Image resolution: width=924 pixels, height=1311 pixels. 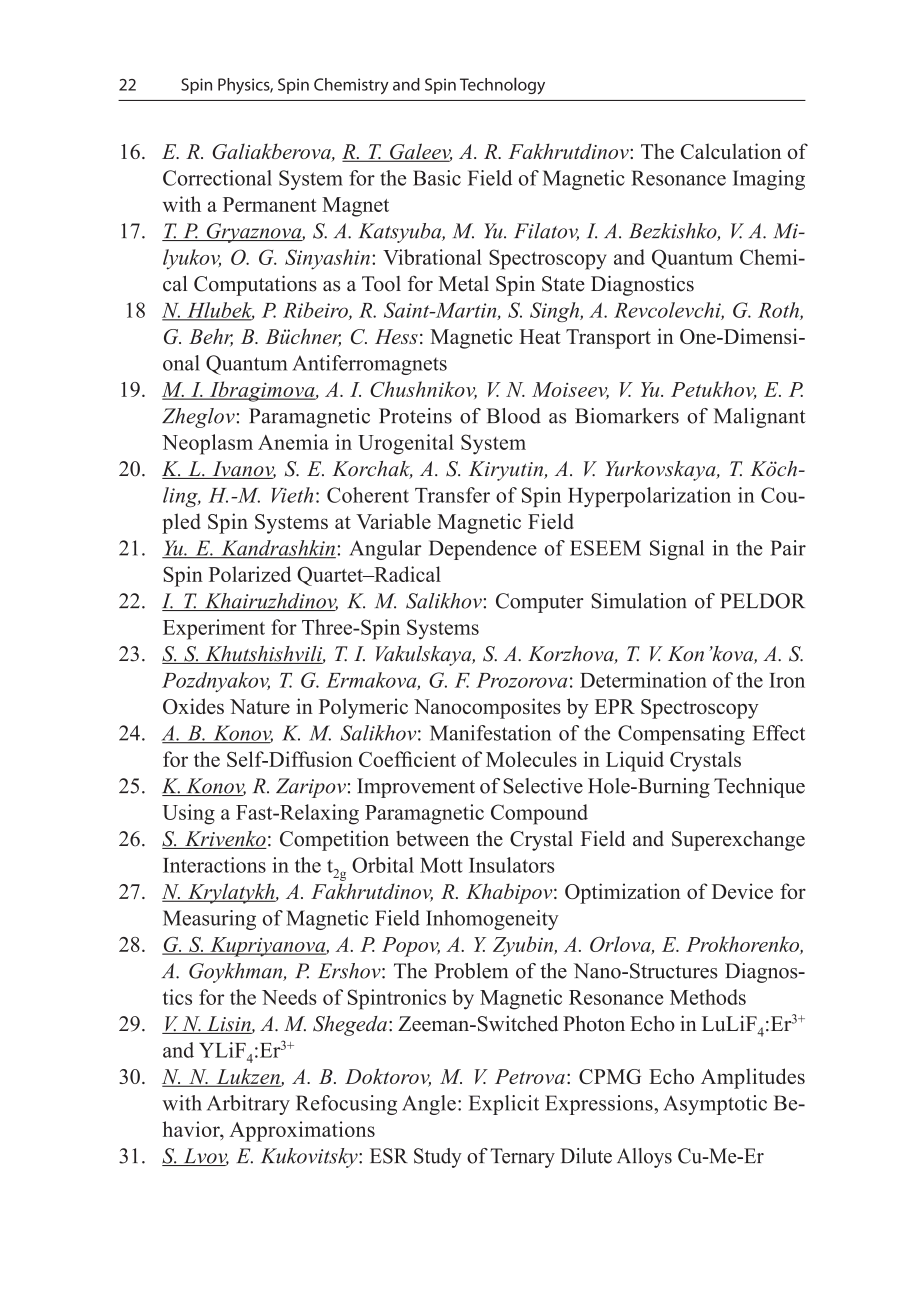 I want to click on Permanent, so click(x=269, y=204).
